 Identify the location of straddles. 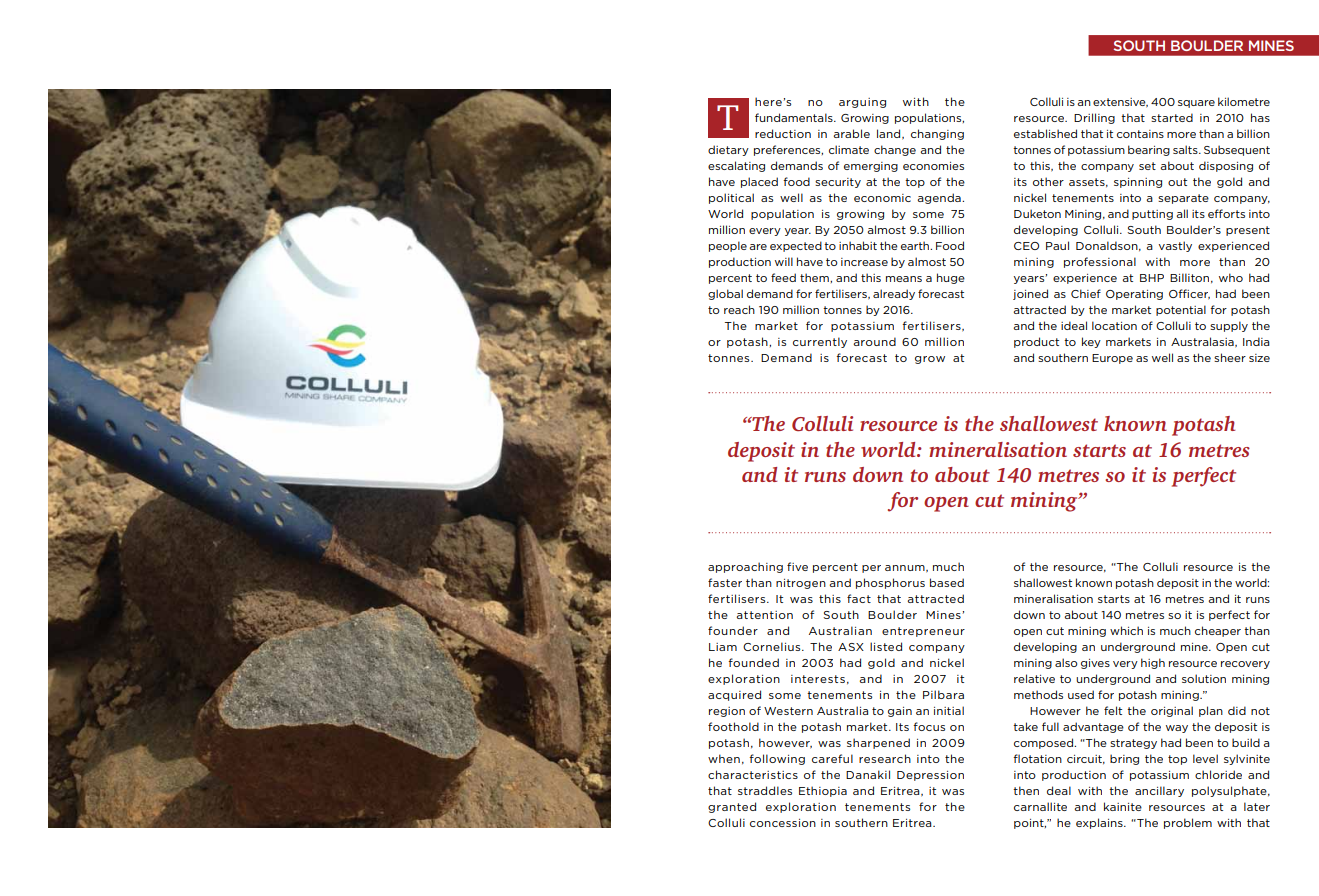
(765, 790).
